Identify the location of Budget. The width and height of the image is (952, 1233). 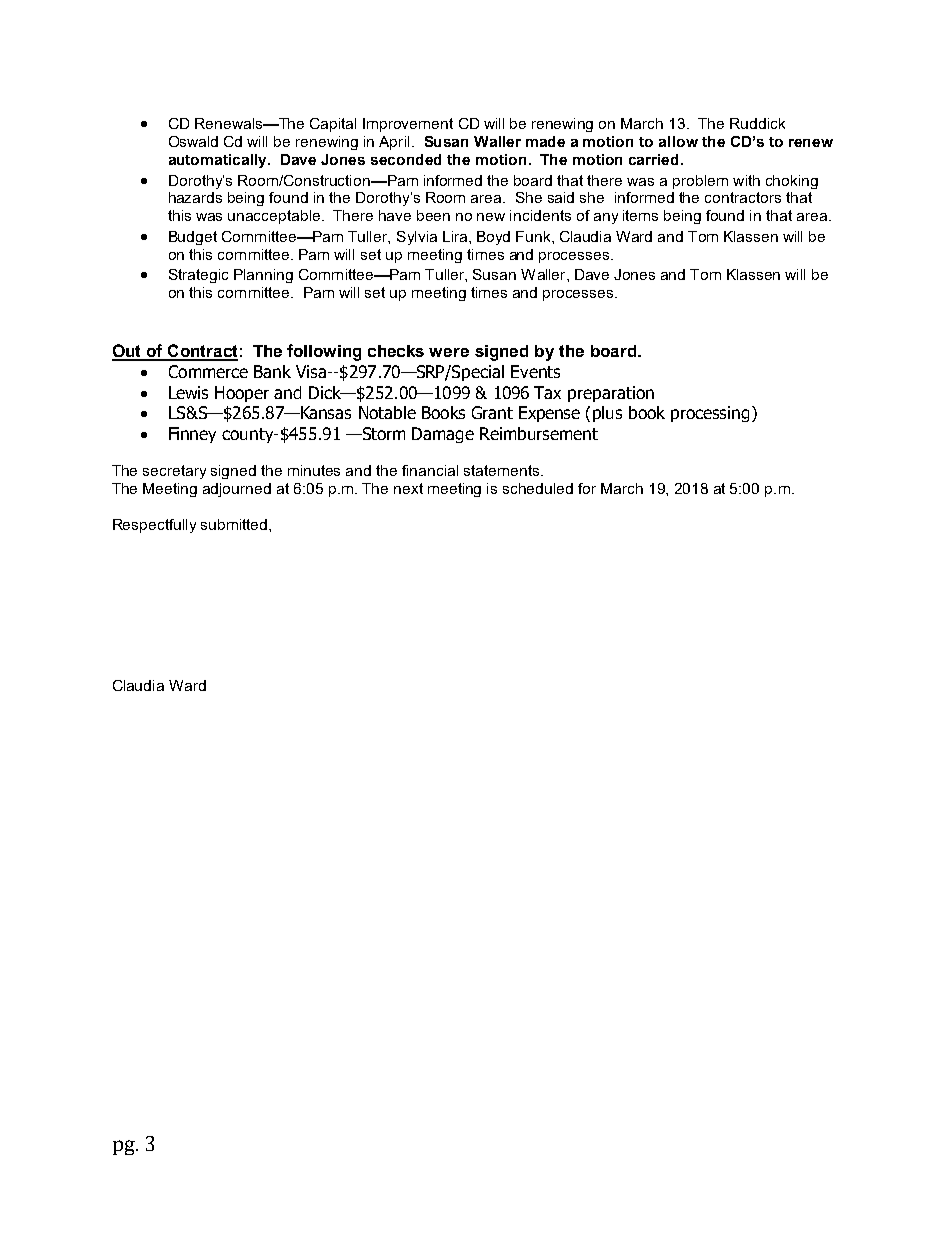
(193, 238).
